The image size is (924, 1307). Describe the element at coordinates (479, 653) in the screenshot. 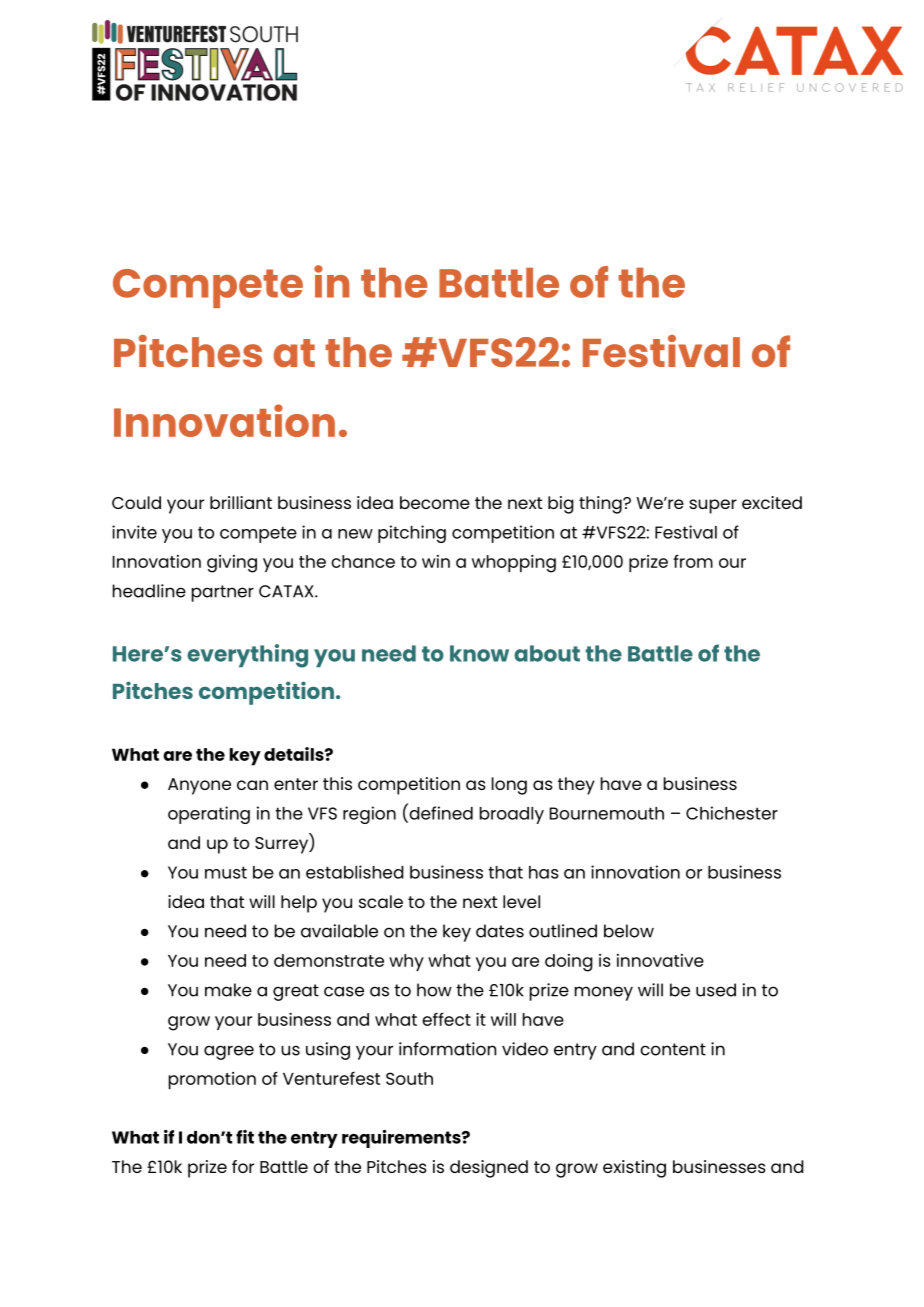

I see `know` at that location.
